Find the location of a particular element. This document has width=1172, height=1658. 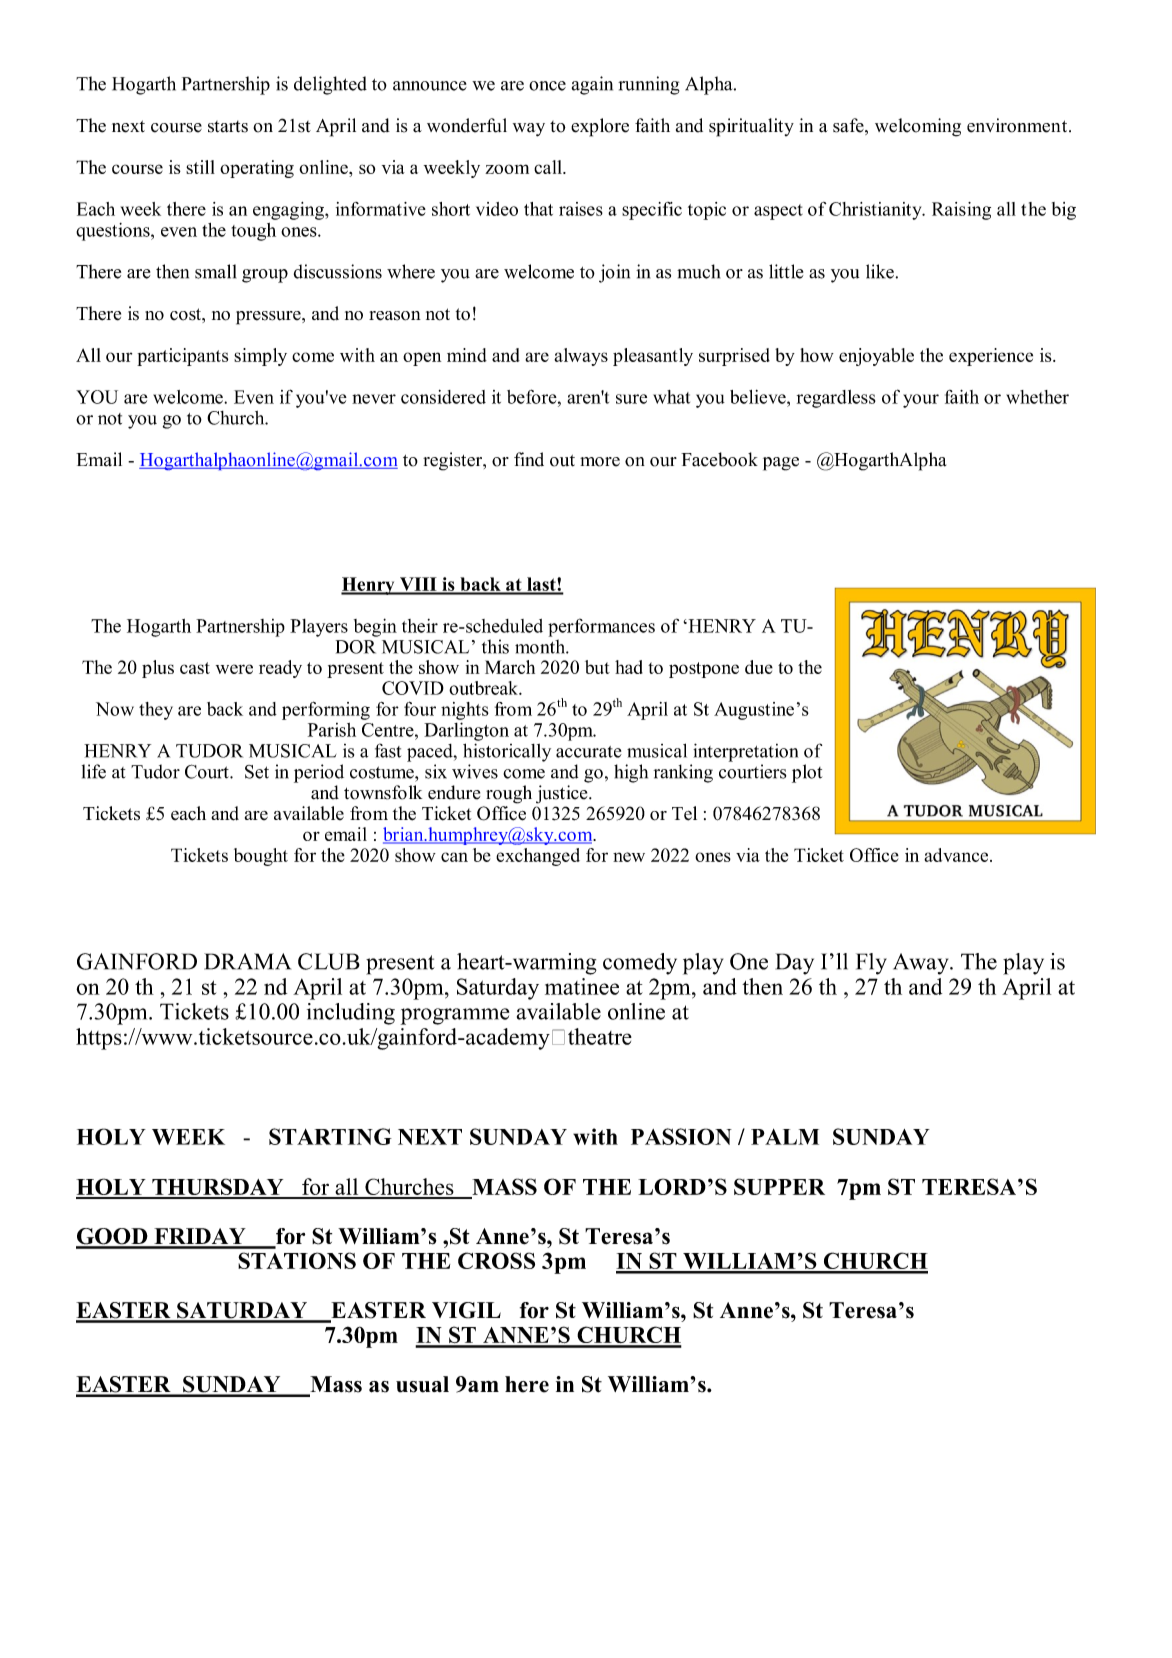

STATIONS is located at coordinates (297, 1260).
